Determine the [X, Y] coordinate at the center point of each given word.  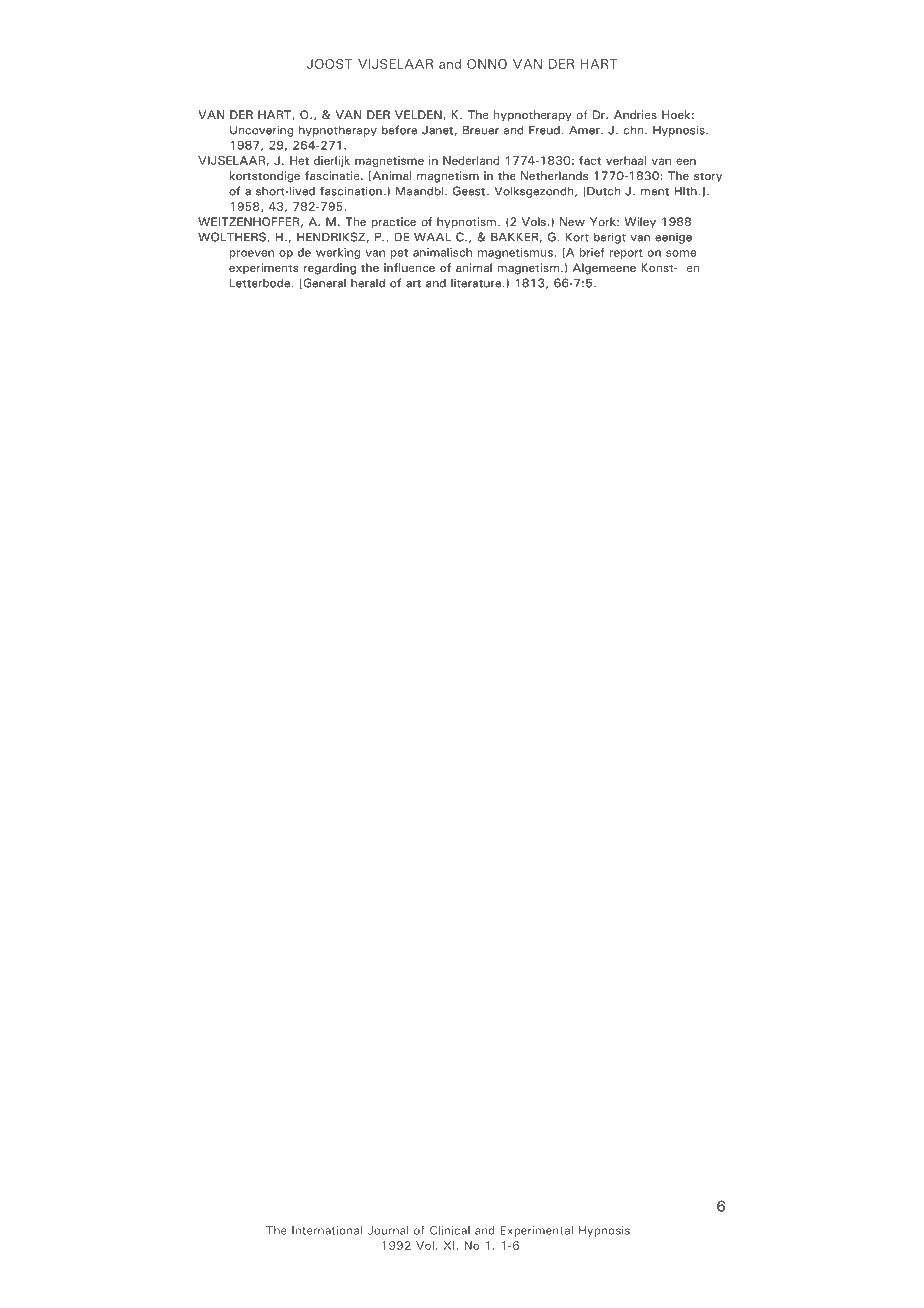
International [327, 1230]
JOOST [330, 64]
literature [476, 283]
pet [399, 254]
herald [368, 283]
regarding [330, 269]
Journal [387, 1230]
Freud [544, 130]
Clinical [450, 1230]
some [681, 253]
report [626, 254]
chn [635, 130]
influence [409, 267]
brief [592, 252]
